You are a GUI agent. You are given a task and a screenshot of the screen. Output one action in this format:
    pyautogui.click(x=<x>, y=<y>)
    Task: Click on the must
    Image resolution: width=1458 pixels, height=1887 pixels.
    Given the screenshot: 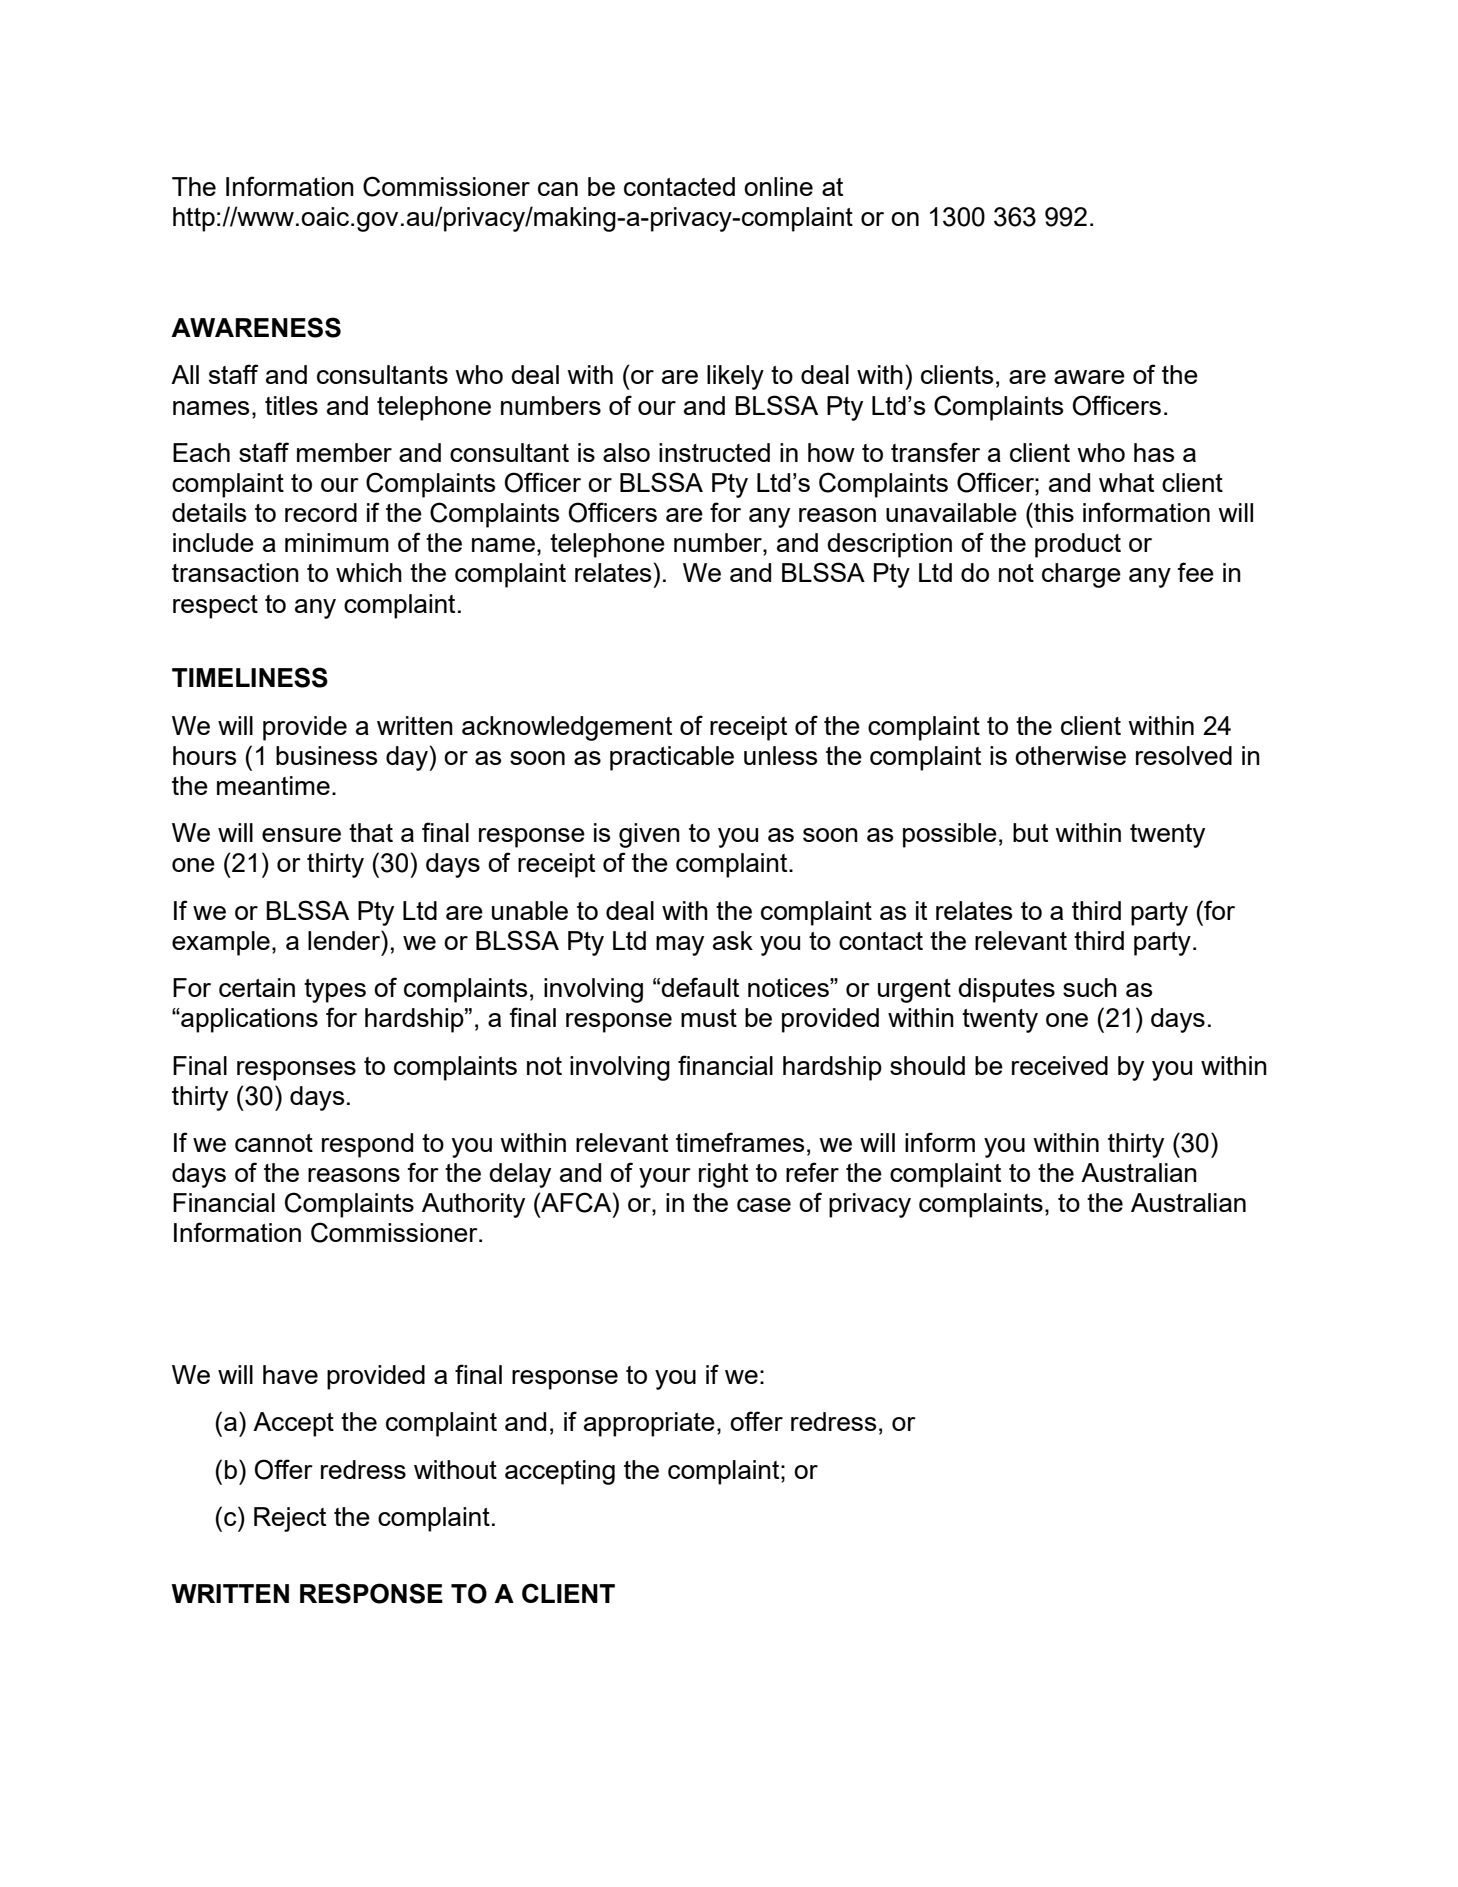 What is the action you would take?
    pyautogui.click(x=709, y=1018)
